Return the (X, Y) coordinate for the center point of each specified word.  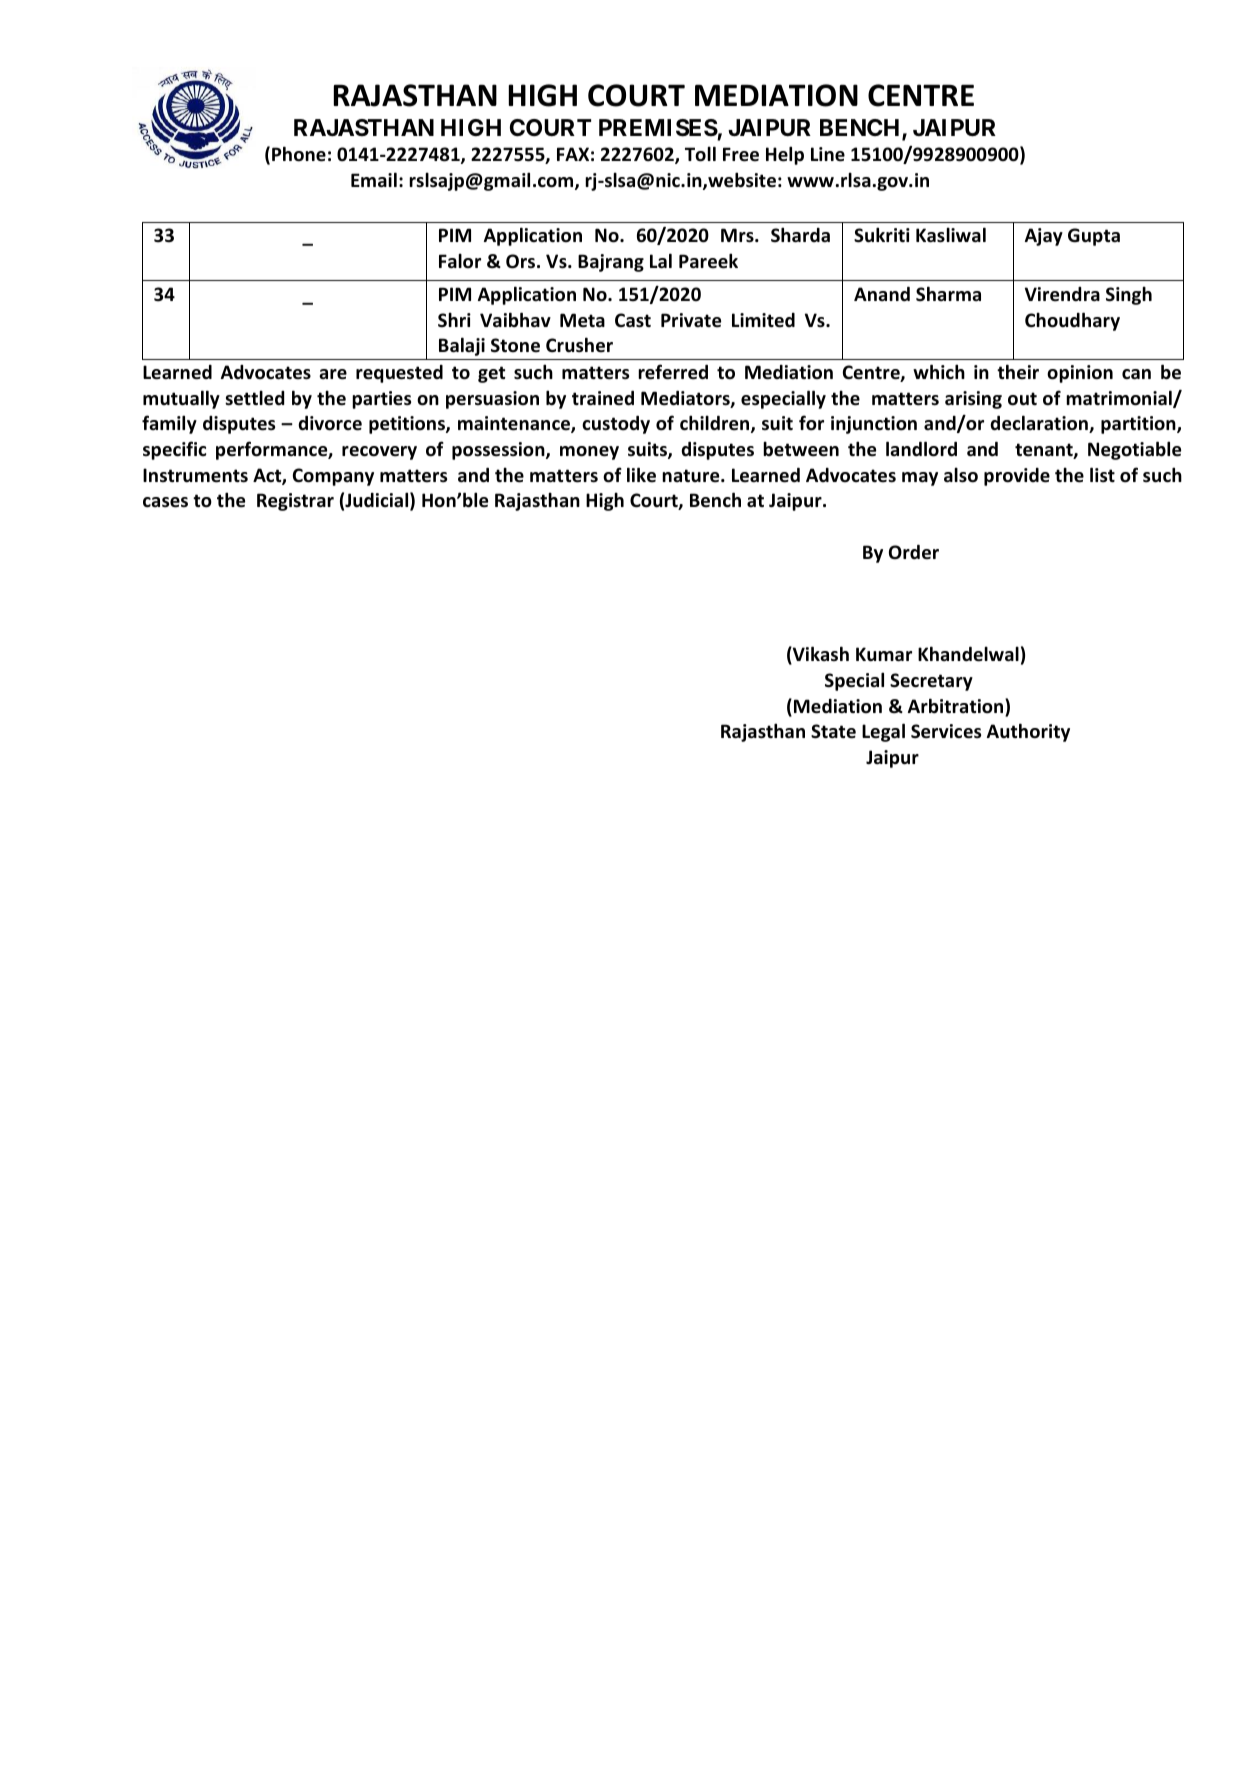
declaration (1040, 424)
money (589, 453)
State (833, 731)
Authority (1028, 732)
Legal (883, 732)
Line (828, 154)
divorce (330, 423)
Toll (700, 154)
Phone (299, 154)
